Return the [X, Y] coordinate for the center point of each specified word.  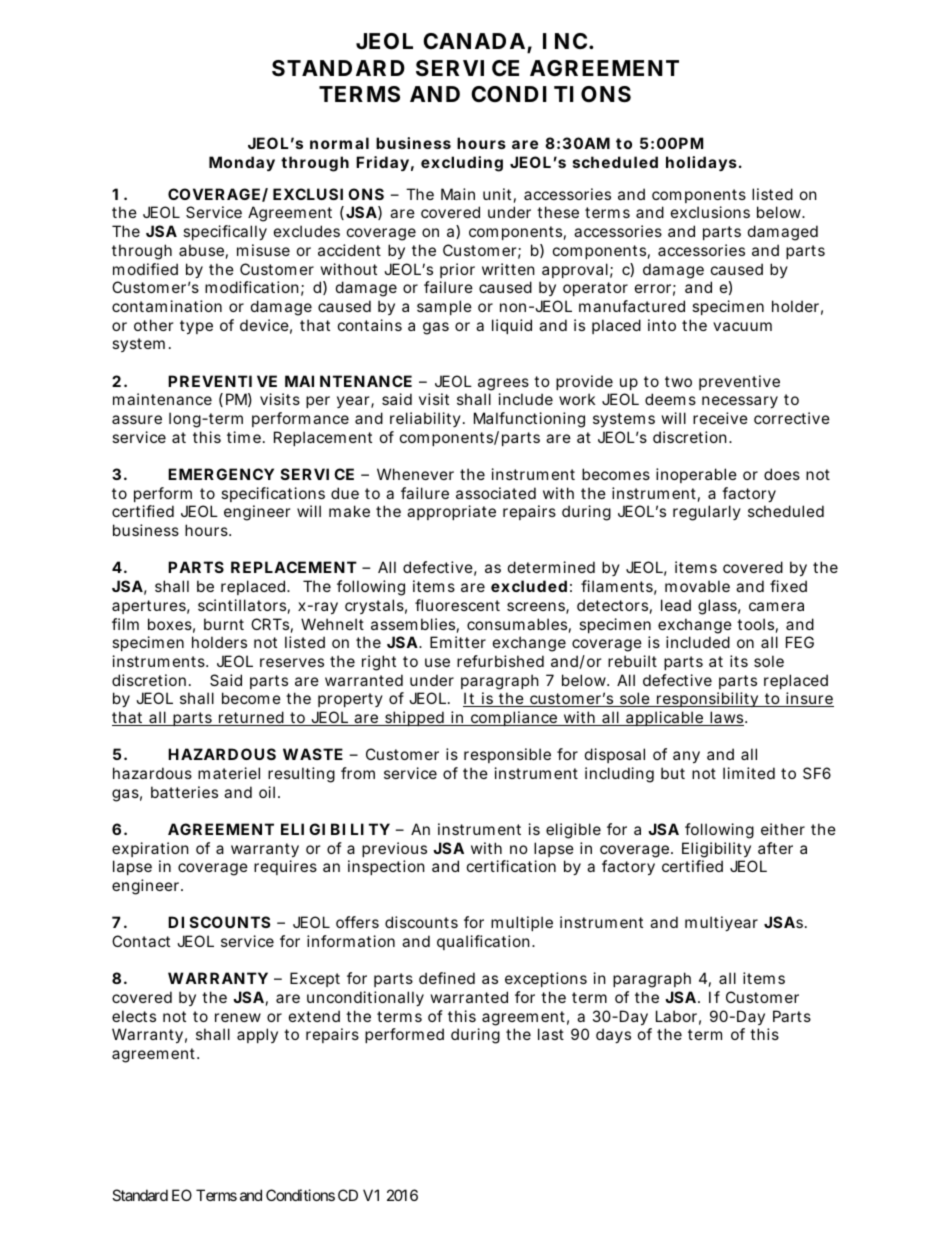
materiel [229, 773]
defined [447, 978]
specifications [273, 494]
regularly [707, 513]
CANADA [474, 41]
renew [238, 1017]
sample [444, 307]
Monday [242, 163]
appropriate [451, 512]
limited [749, 773]
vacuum [742, 326]
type [196, 327]
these [558, 212]
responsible [507, 755]
